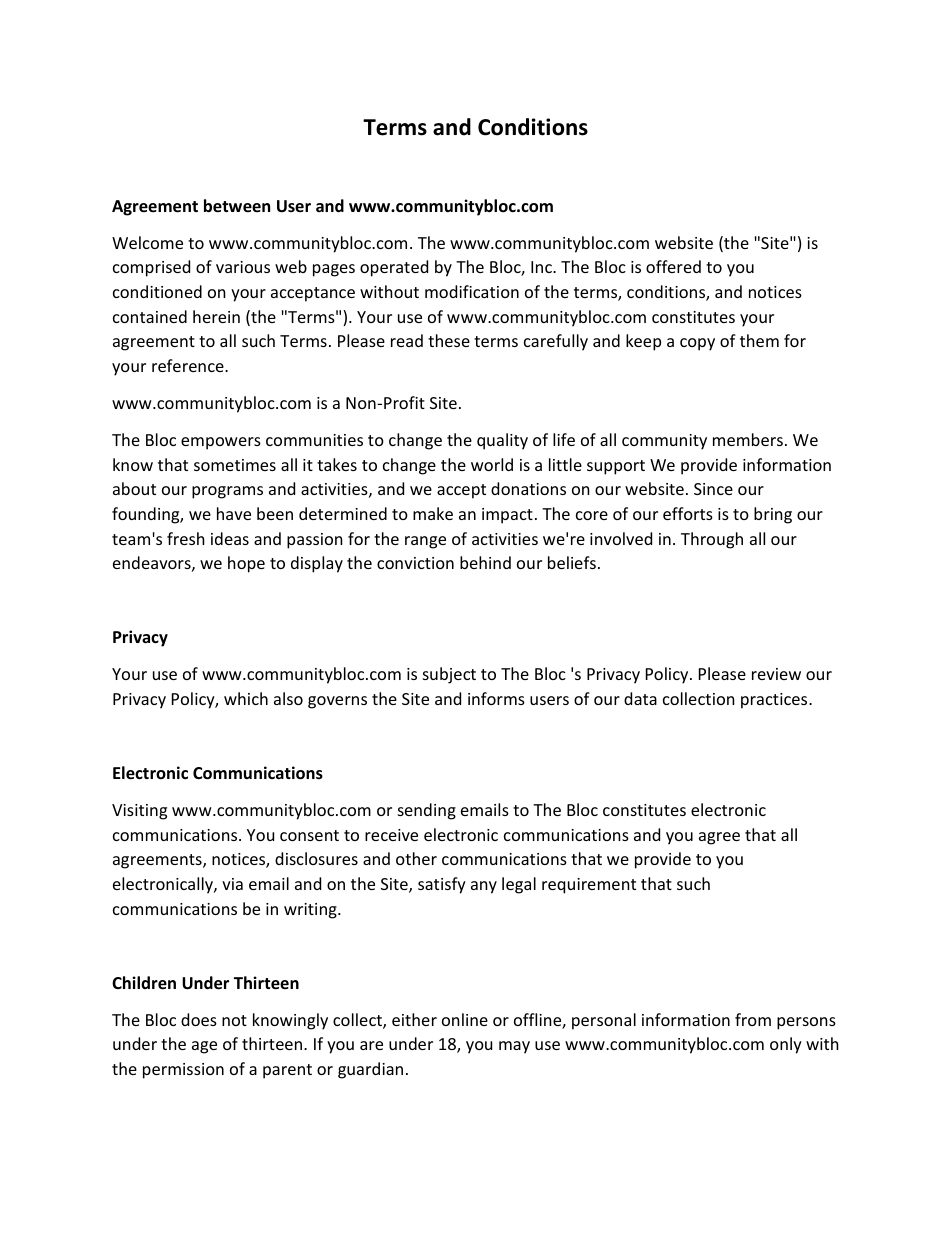 This screenshot has height=1233, width=952. Describe the element at coordinates (502, 441) in the screenshot. I see `quality` at that location.
